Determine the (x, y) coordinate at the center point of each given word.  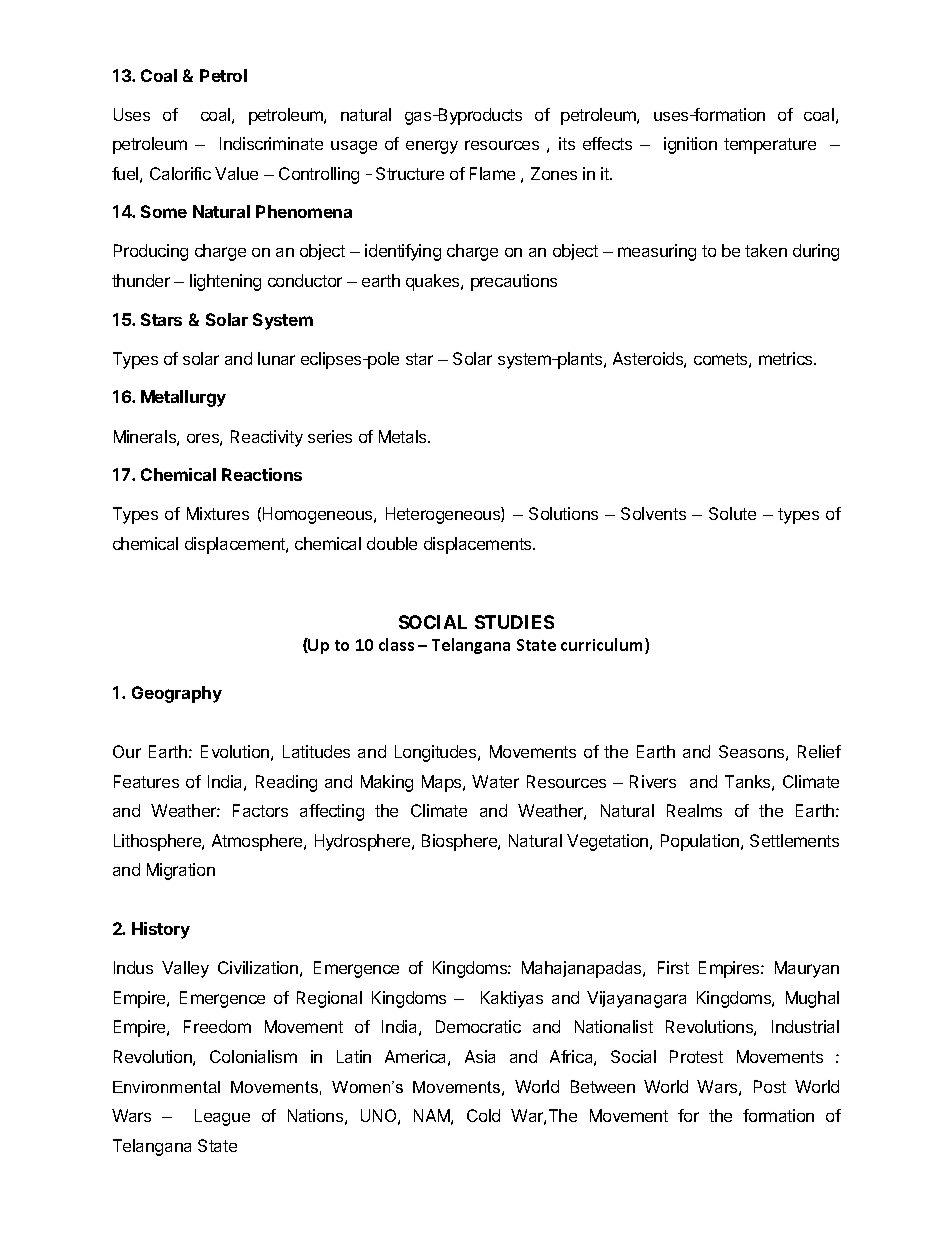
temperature (770, 146)
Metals (404, 436)
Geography (177, 694)
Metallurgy (183, 398)
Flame (492, 173)
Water (495, 781)
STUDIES (514, 622)
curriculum (603, 646)
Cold (483, 1115)
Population (700, 842)
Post (770, 1086)
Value (236, 173)
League (222, 1117)
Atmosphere (258, 842)
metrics (787, 358)
